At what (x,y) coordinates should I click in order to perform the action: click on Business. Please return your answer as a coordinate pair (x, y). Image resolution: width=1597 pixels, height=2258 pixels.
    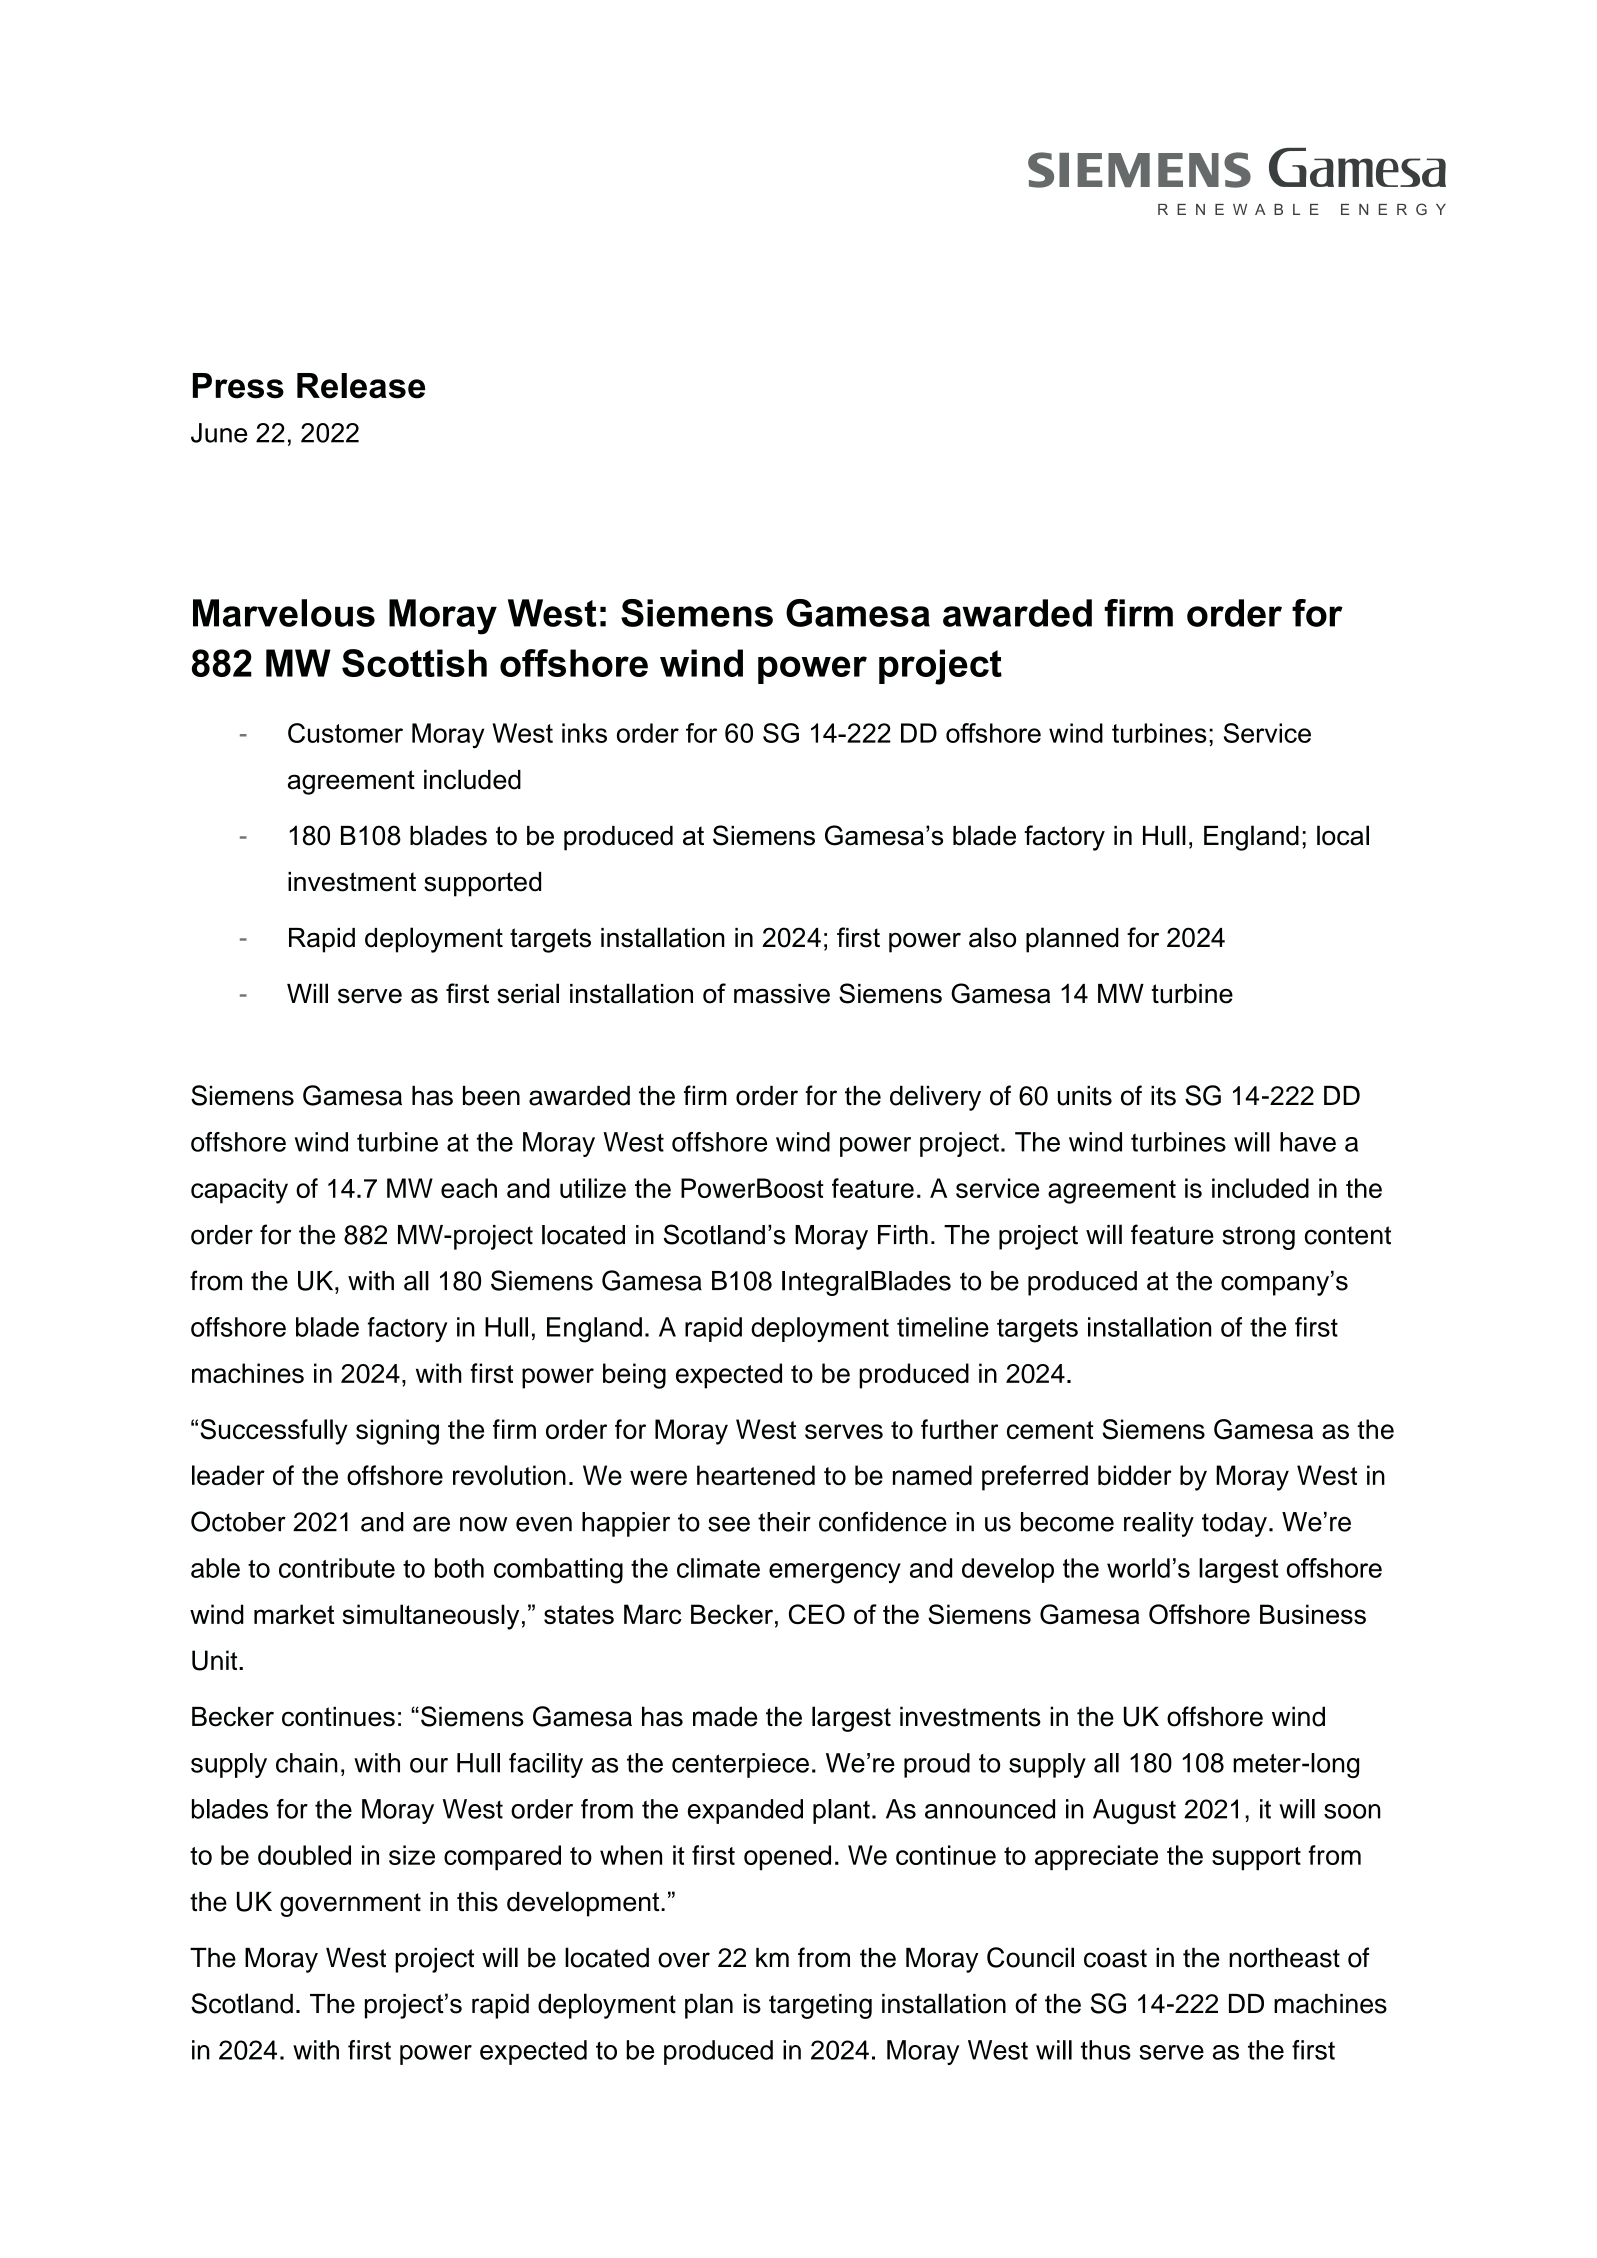
    Looking at the image, I should click on (1313, 1614).
